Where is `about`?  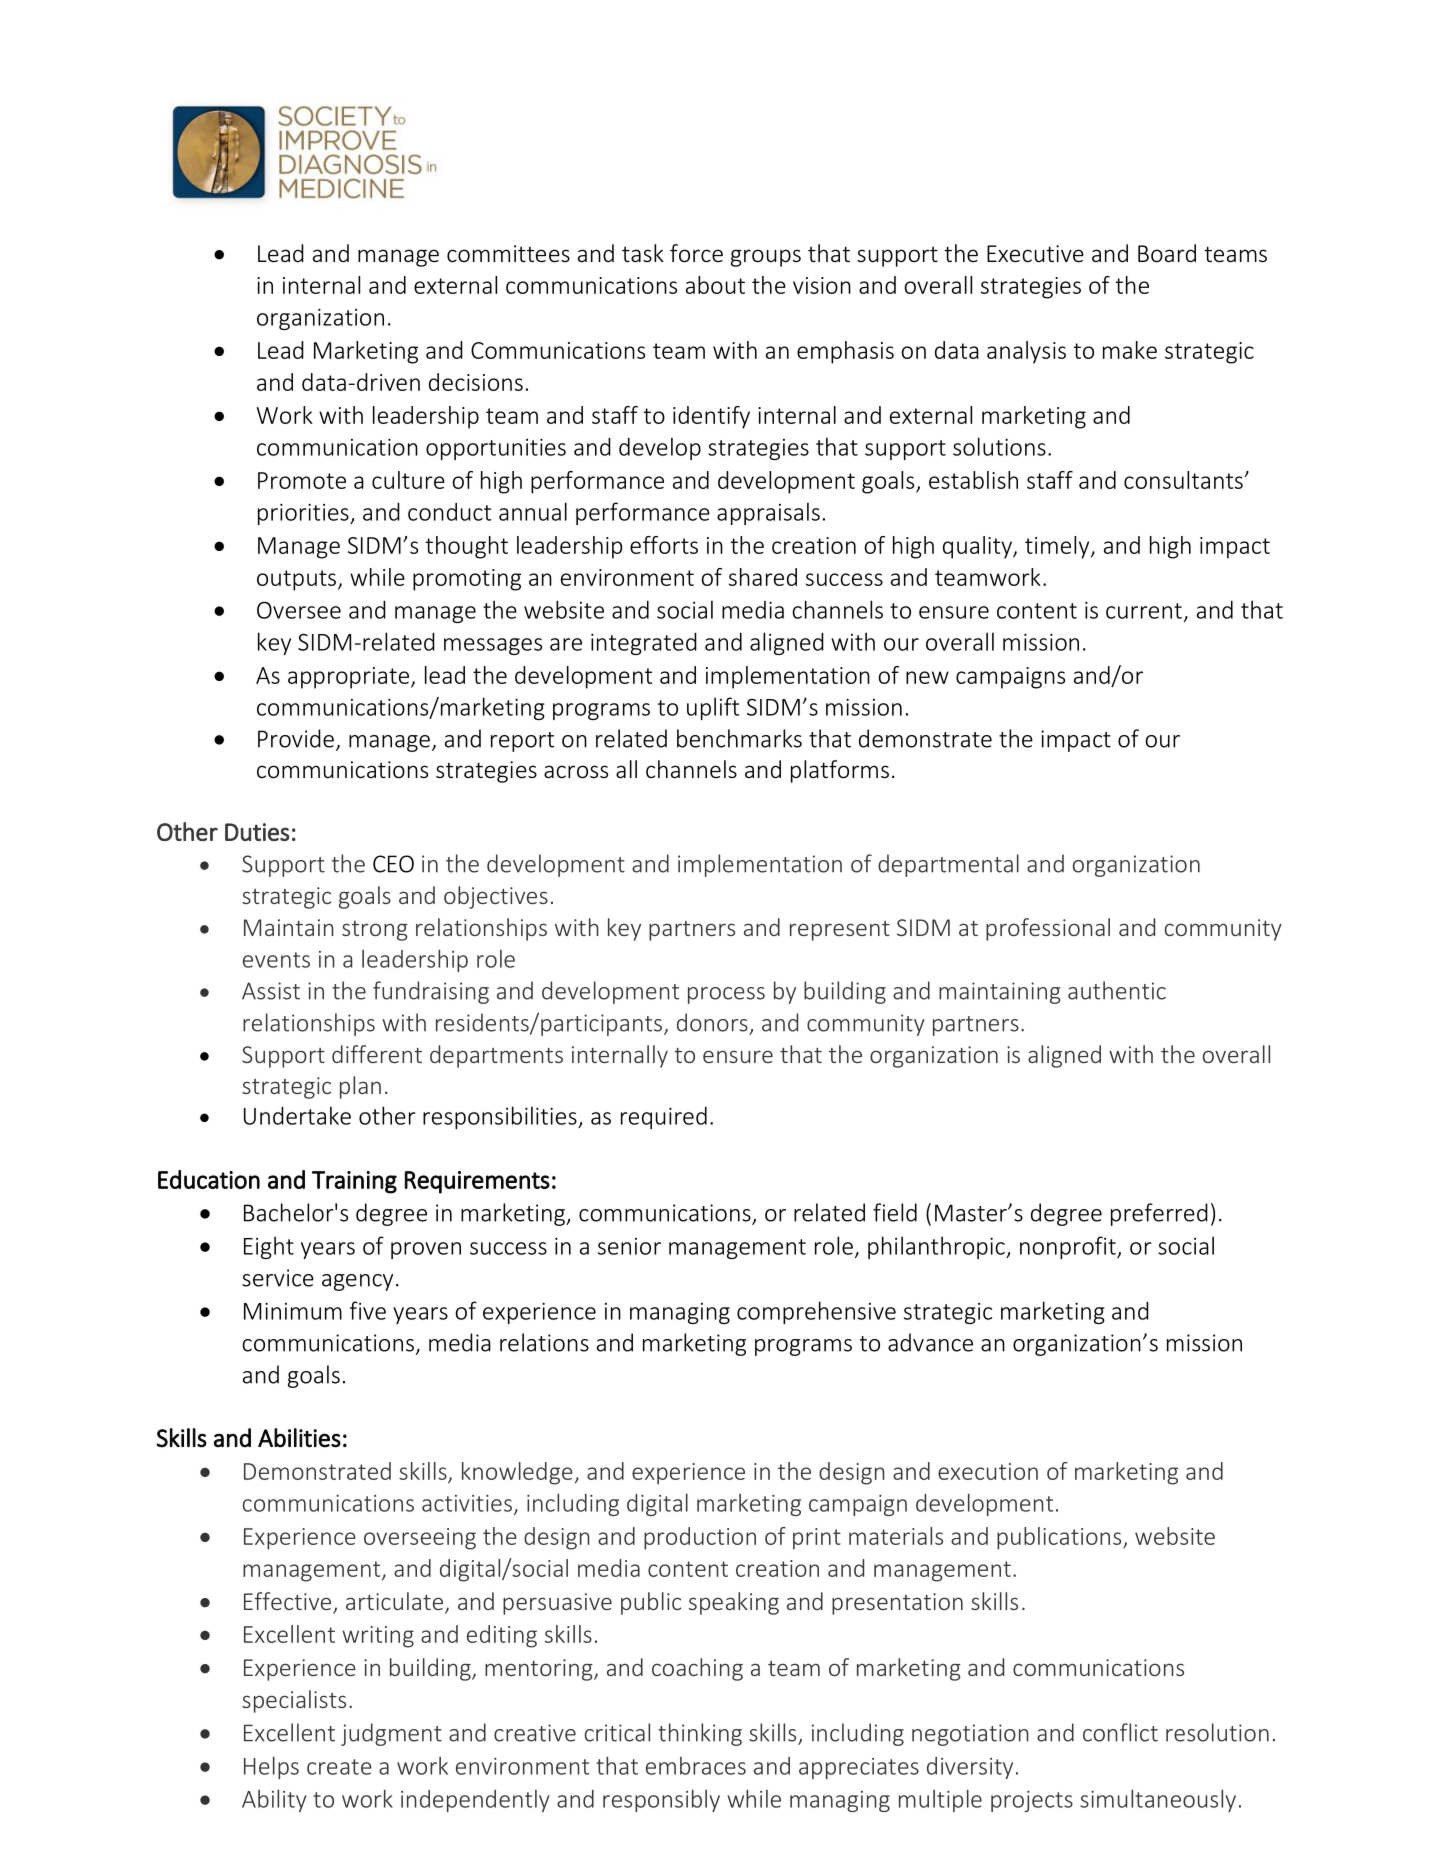 about is located at coordinates (715, 285).
